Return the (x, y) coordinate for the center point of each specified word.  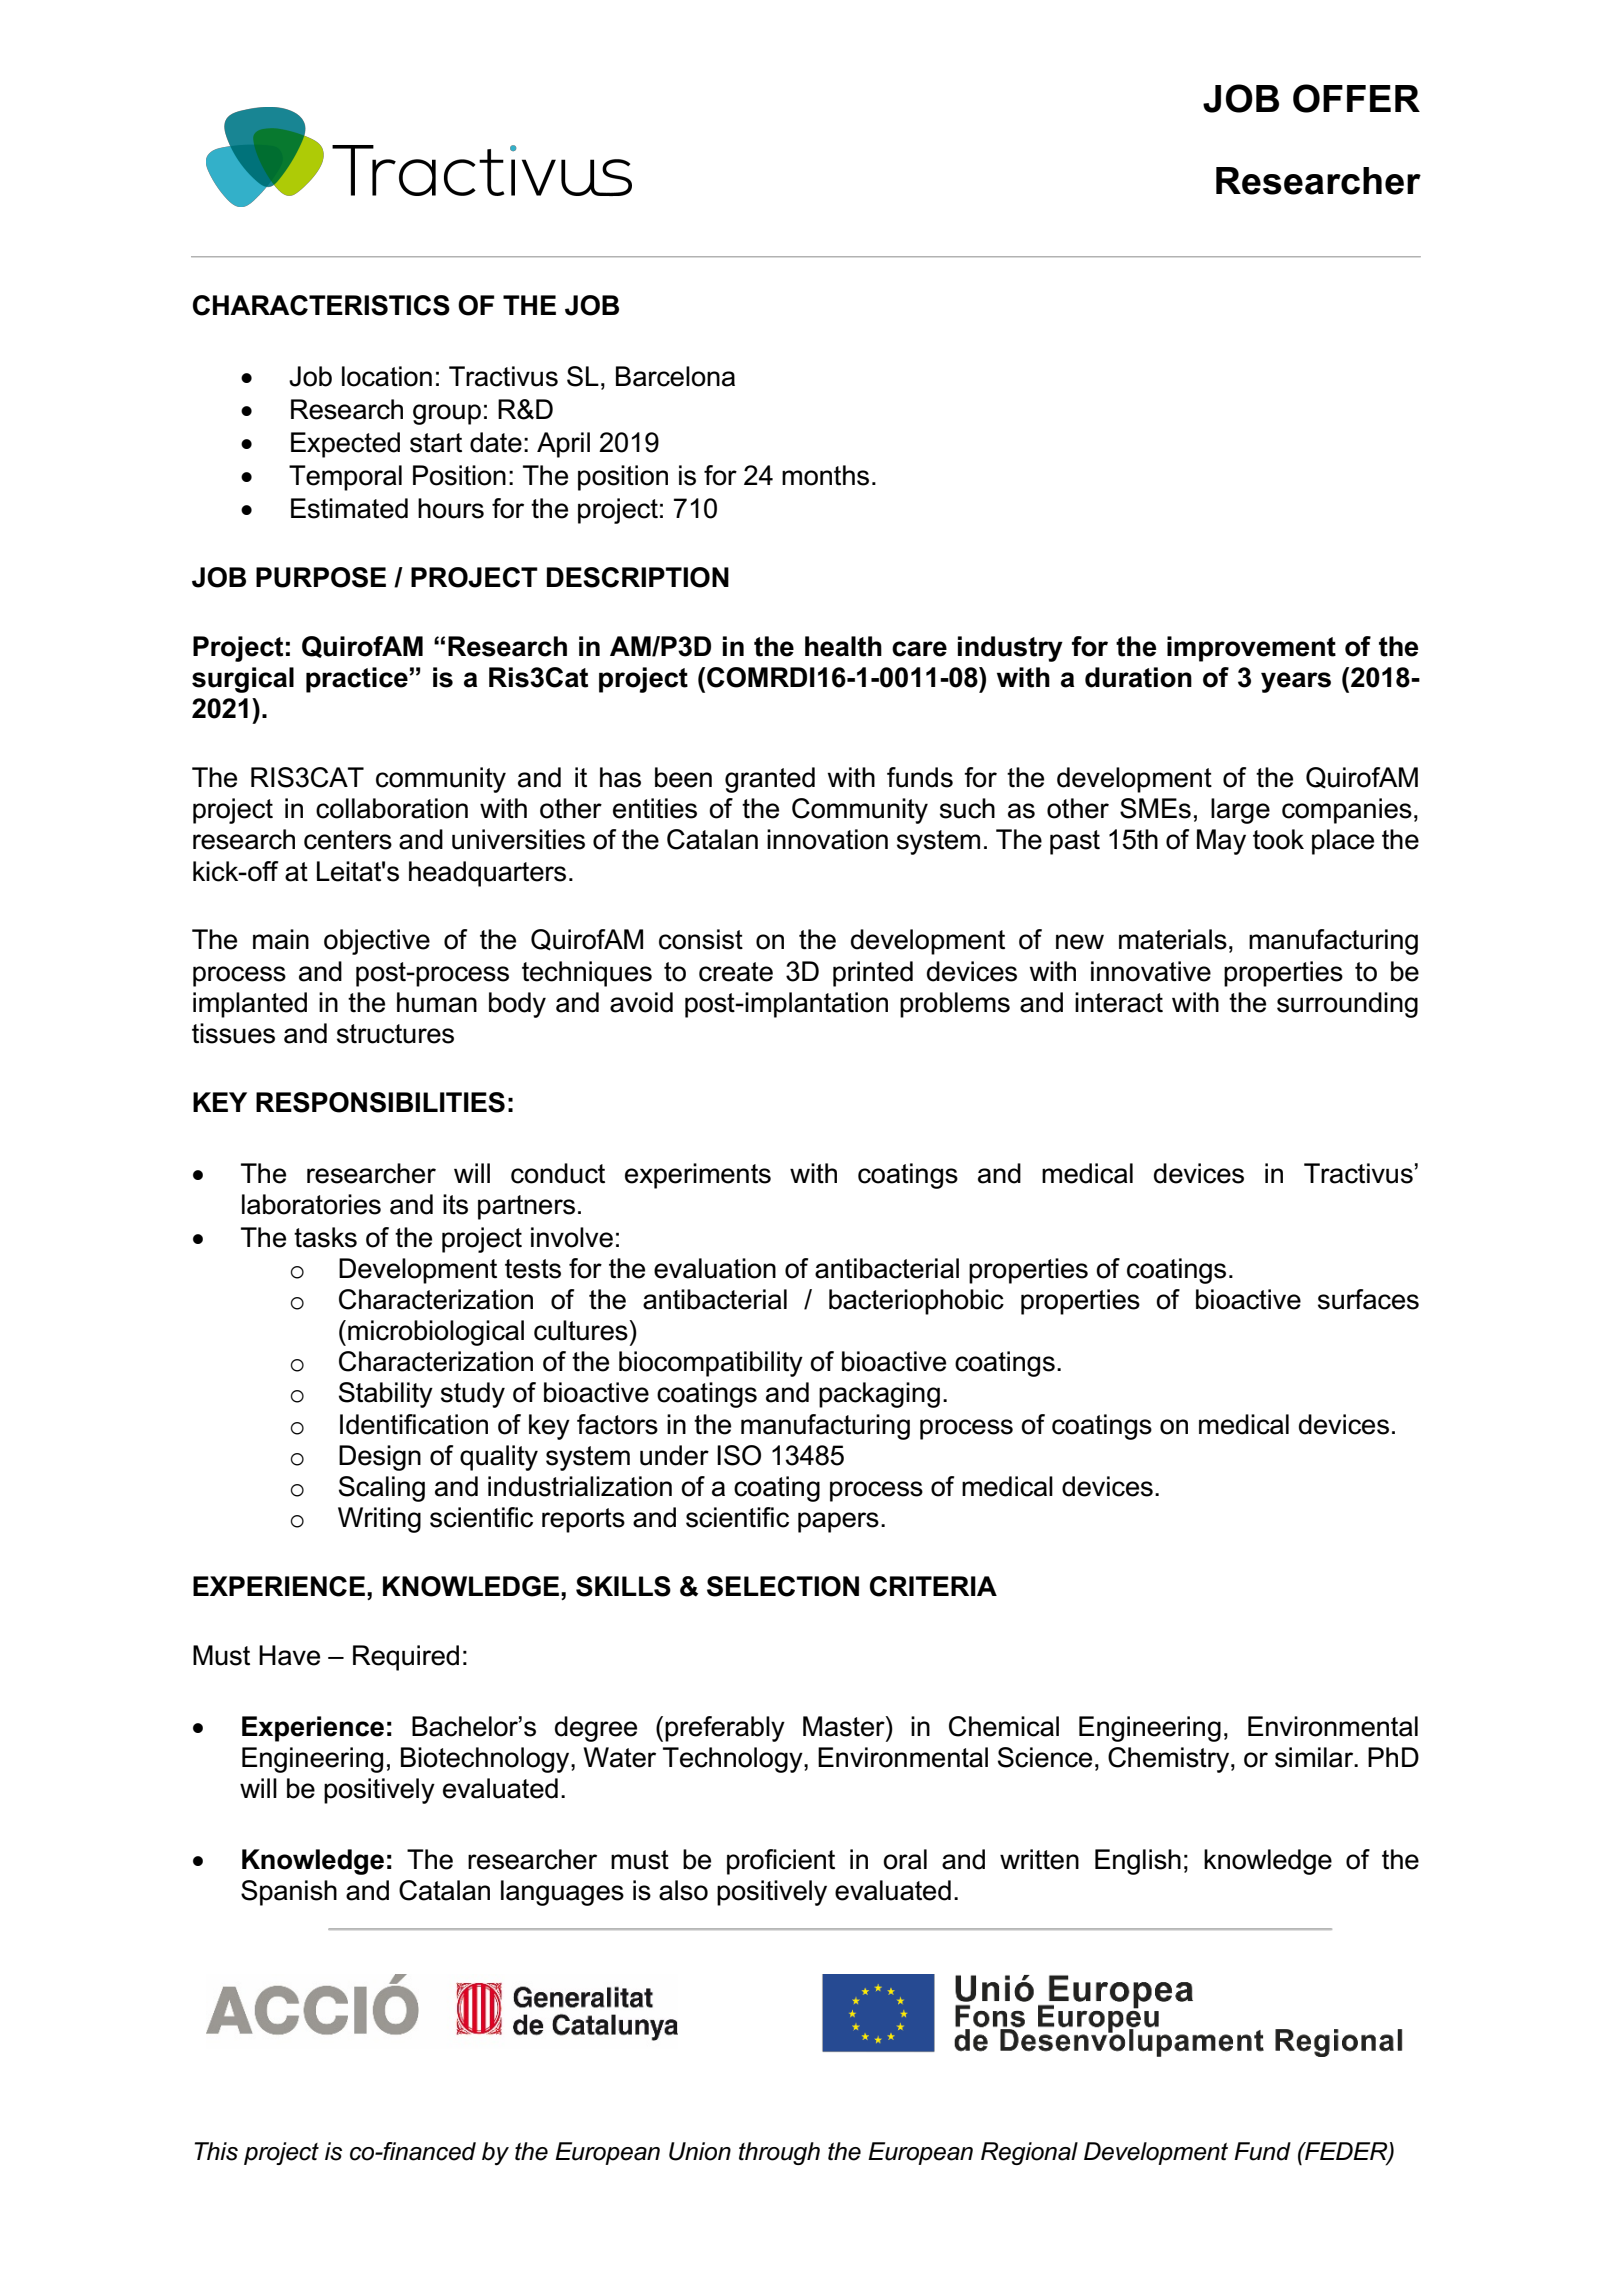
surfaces (1368, 1299)
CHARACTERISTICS (321, 305)
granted (770, 780)
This (216, 2151)
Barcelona (675, 376)
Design (380, 1458)
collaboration (392, 808)
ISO (739, 1455)
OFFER (1356, 98)
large (1240, 811)
